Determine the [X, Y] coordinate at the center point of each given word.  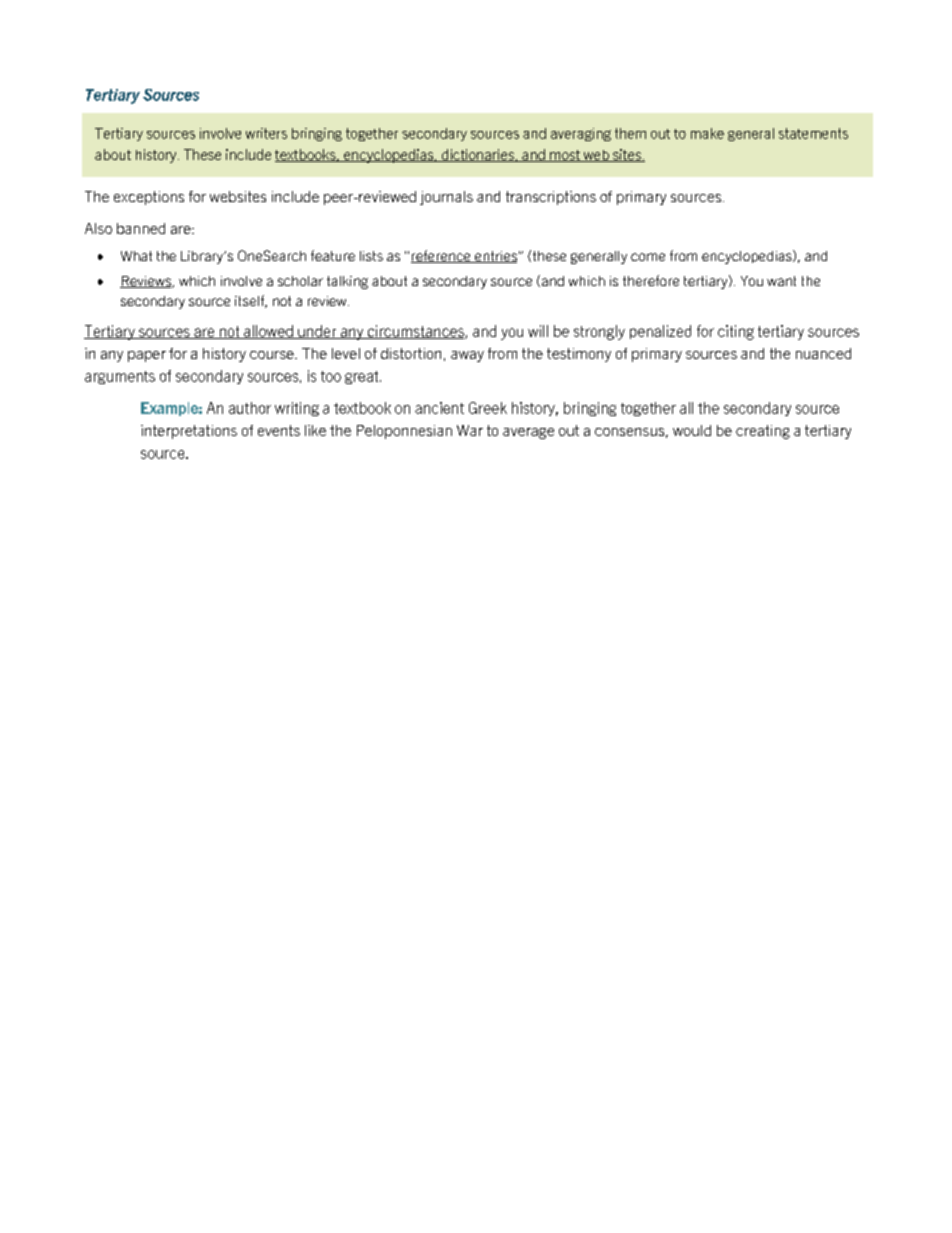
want [781, 281]
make [707, 133]
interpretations [189, 432]
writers [266, 133]
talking [347, 282]
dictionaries [477, 155]
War [470, 430]
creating [763, 432]
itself [251, 301]
